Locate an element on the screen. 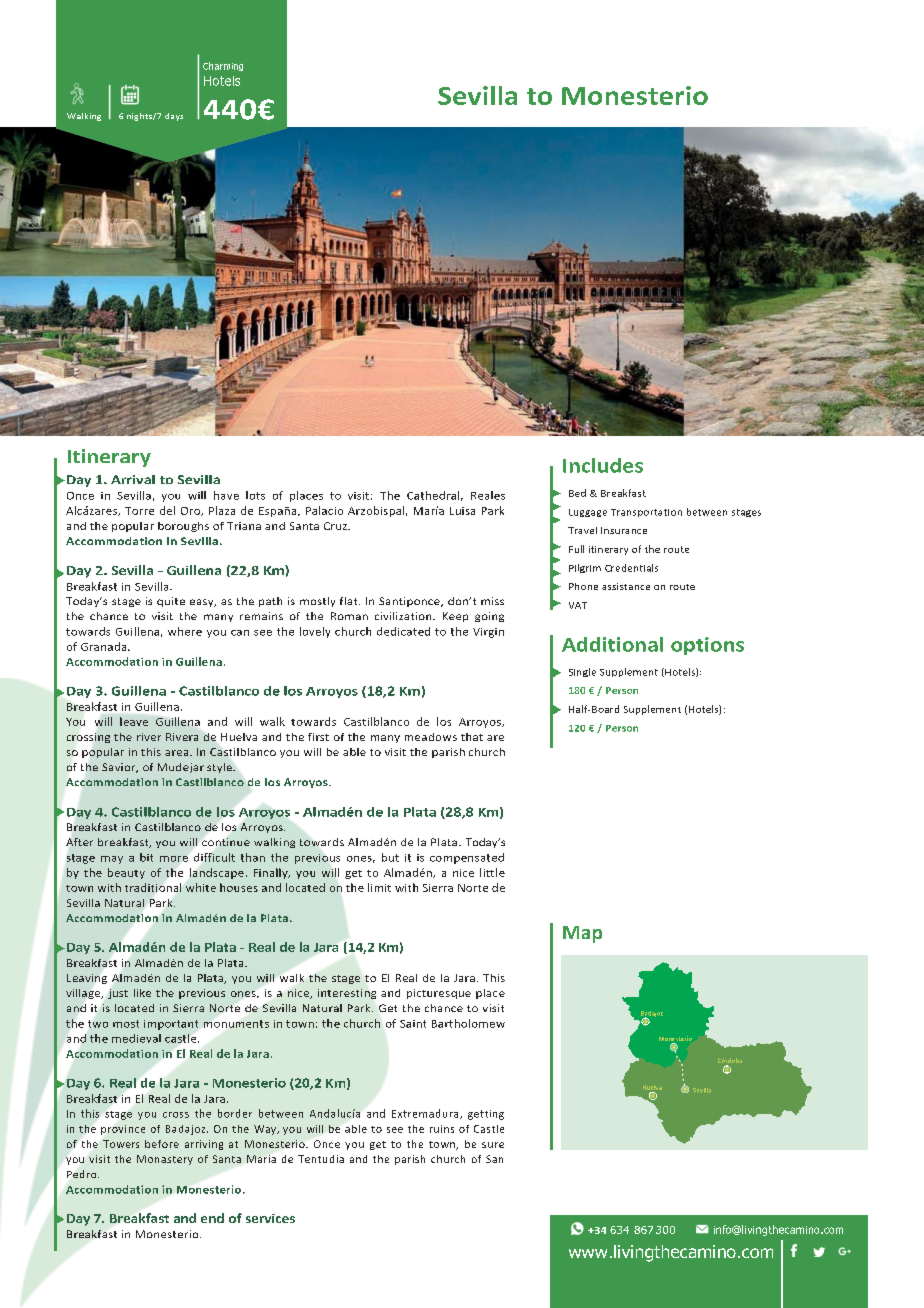 The height and width of the screenshot is (1308, 924). Bed is located at coordinates (577, 493).
